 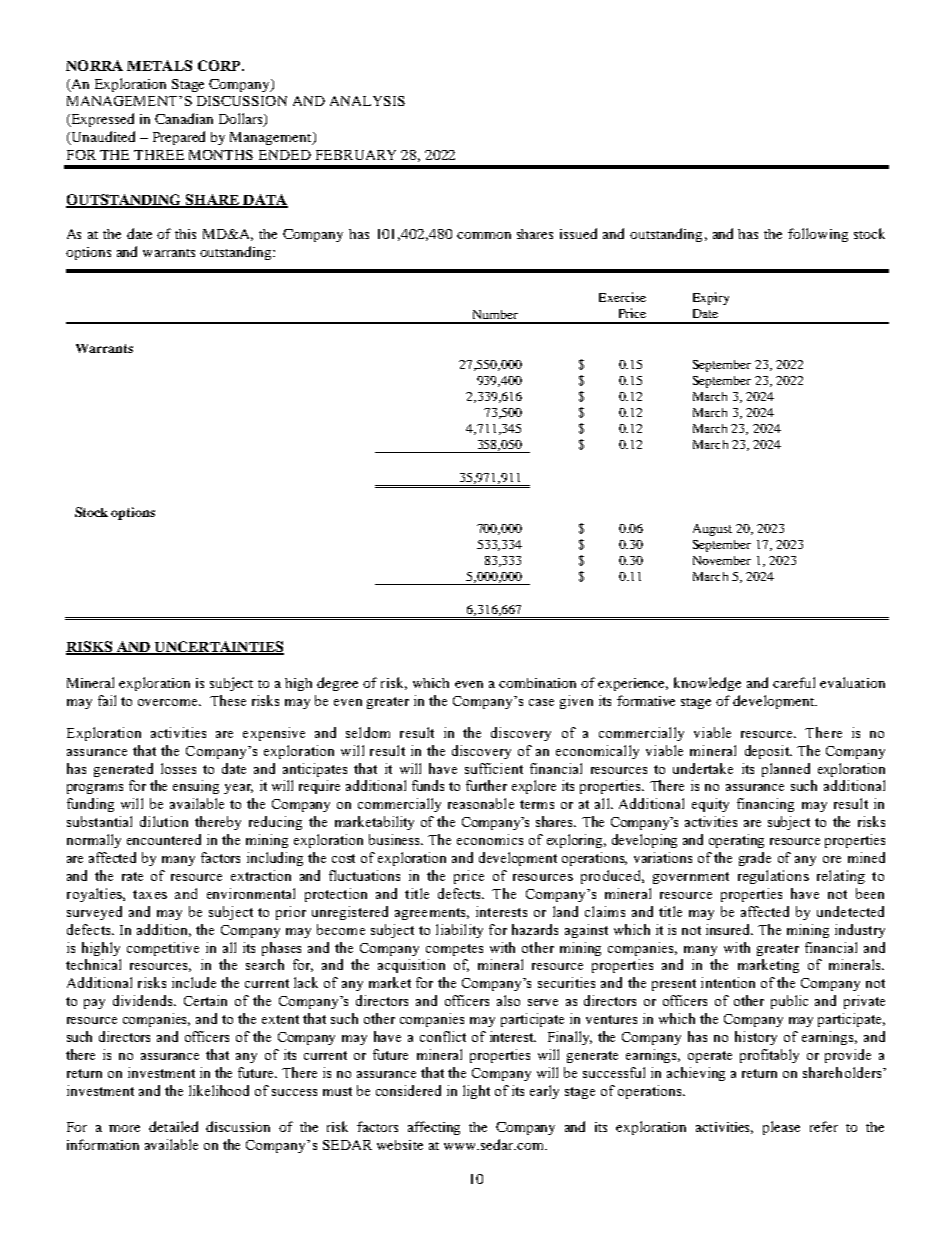 I want to click on combination, so click(x=537, y=683).
